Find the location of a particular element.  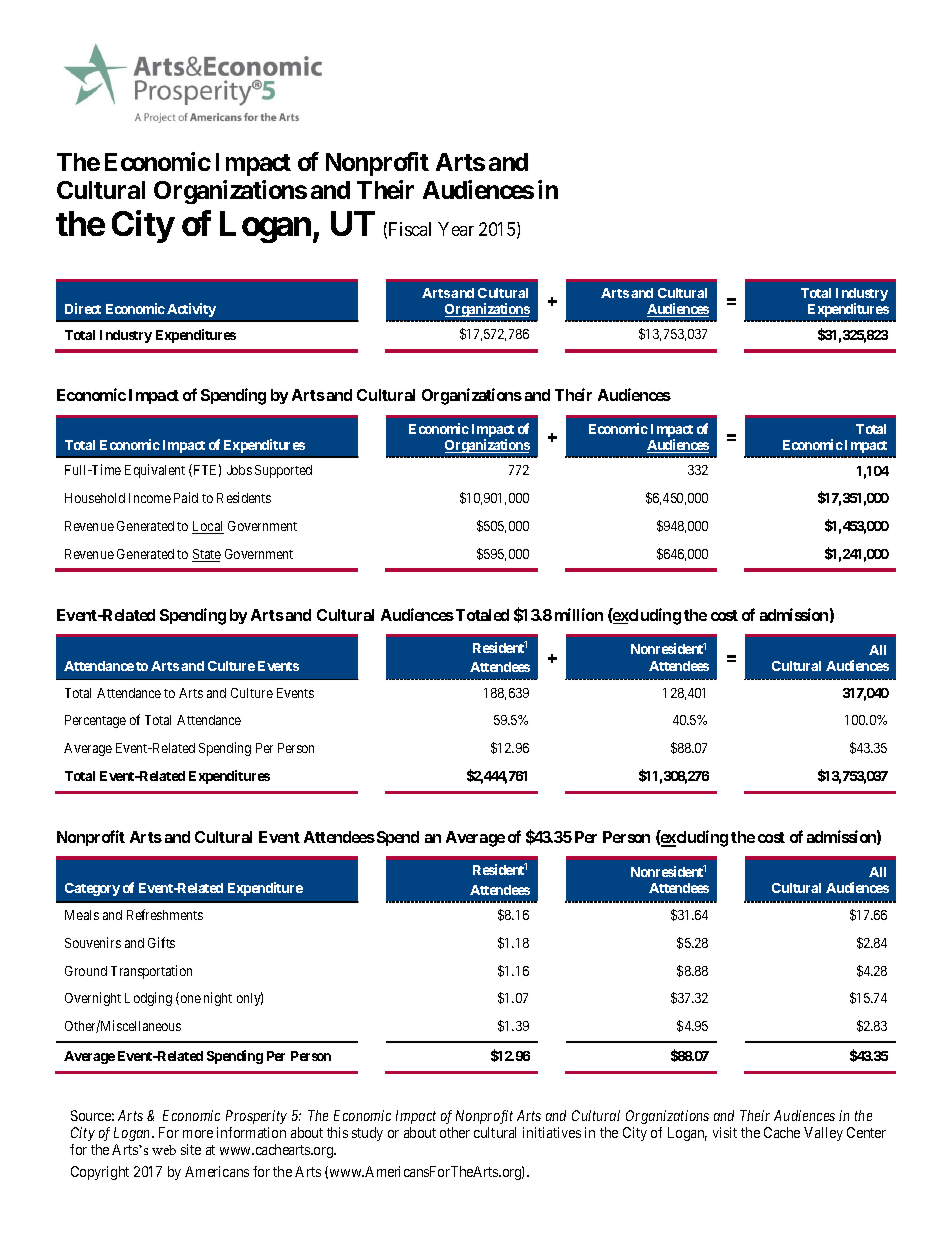

Fiscal is located at coordinates (410, 229).
